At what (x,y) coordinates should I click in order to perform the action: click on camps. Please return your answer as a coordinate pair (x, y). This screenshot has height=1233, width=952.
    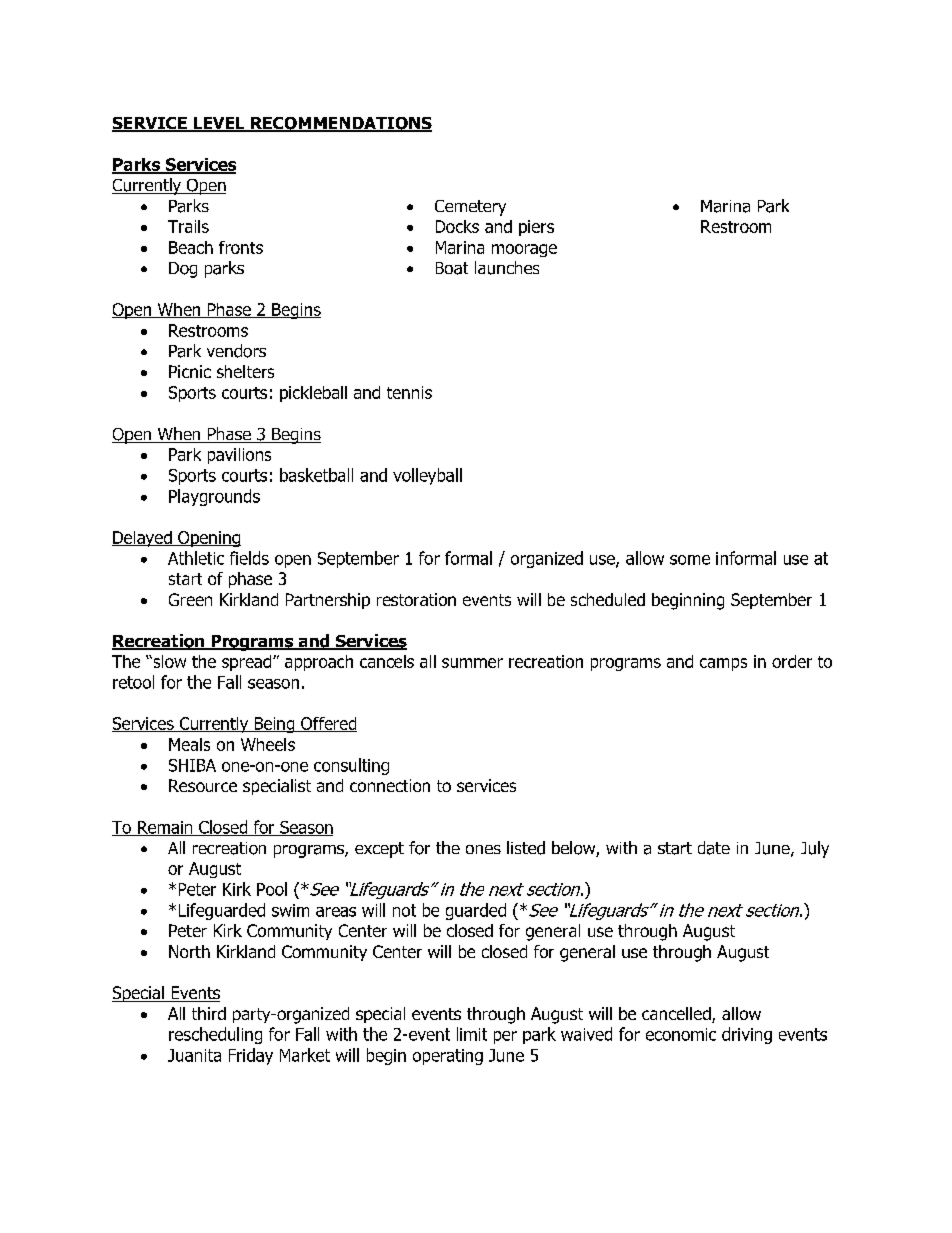
    Looking at the image, I should click on (723, 664).
